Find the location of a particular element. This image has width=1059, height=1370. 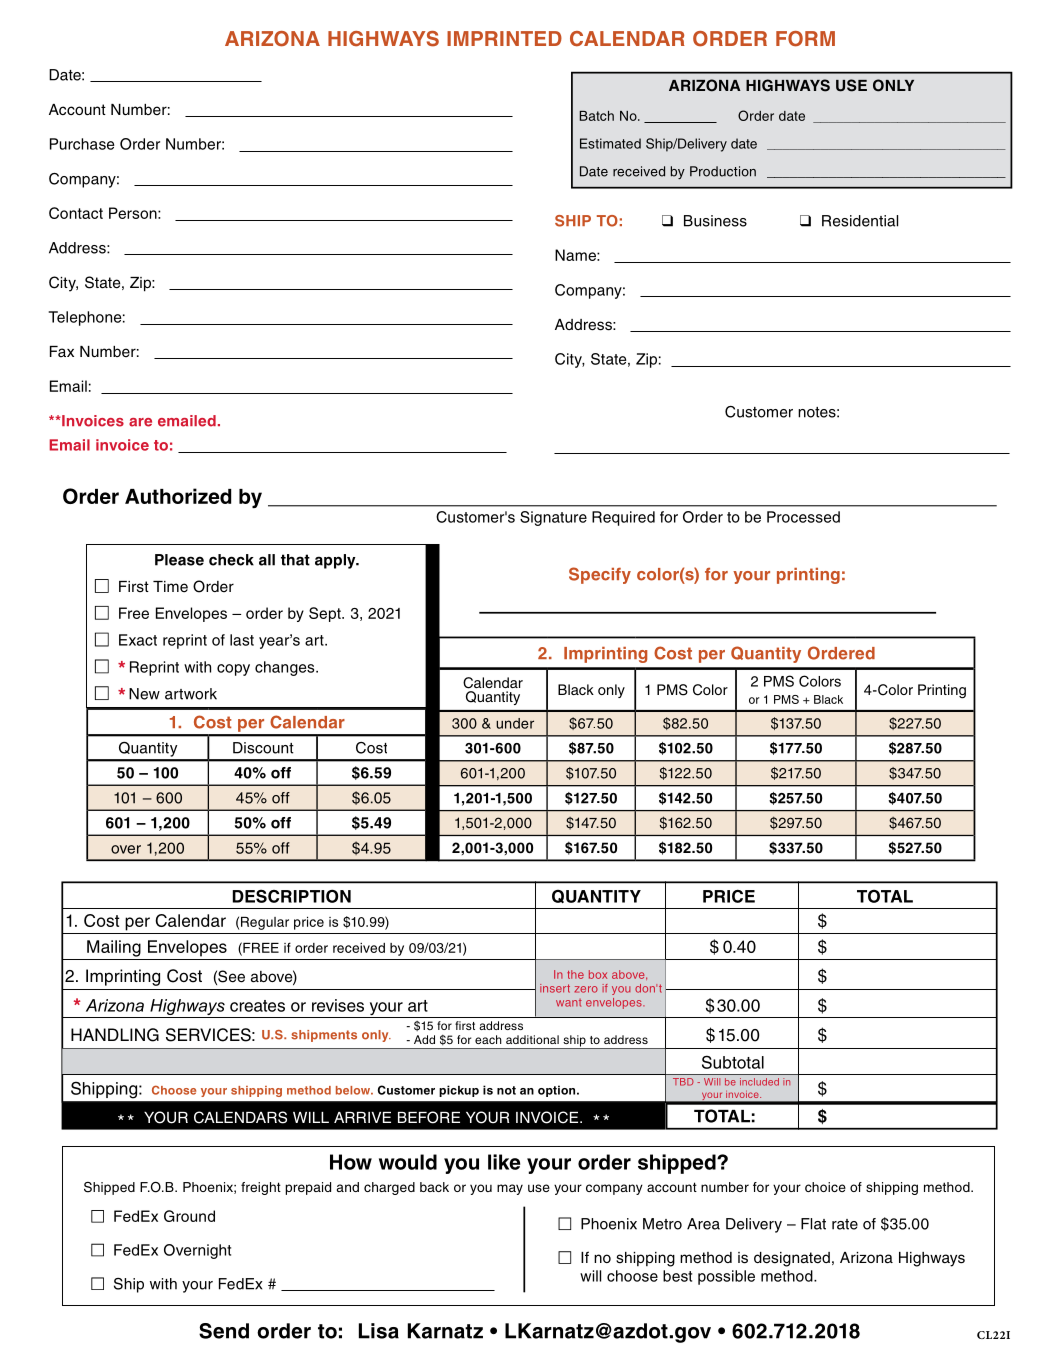

IMPRINTED is located at coordinates (504, 38).
